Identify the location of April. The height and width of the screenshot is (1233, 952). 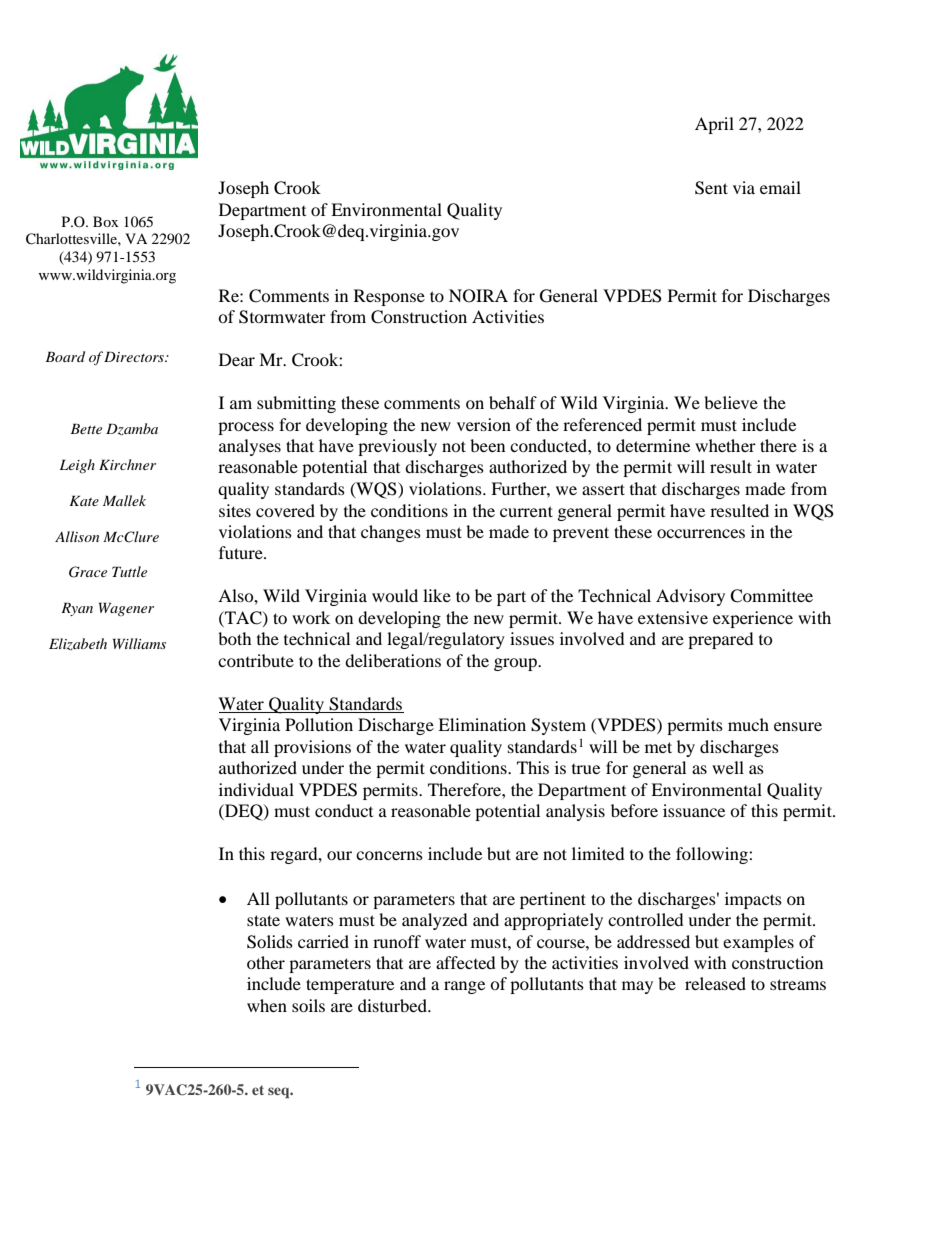
(714, 125).
